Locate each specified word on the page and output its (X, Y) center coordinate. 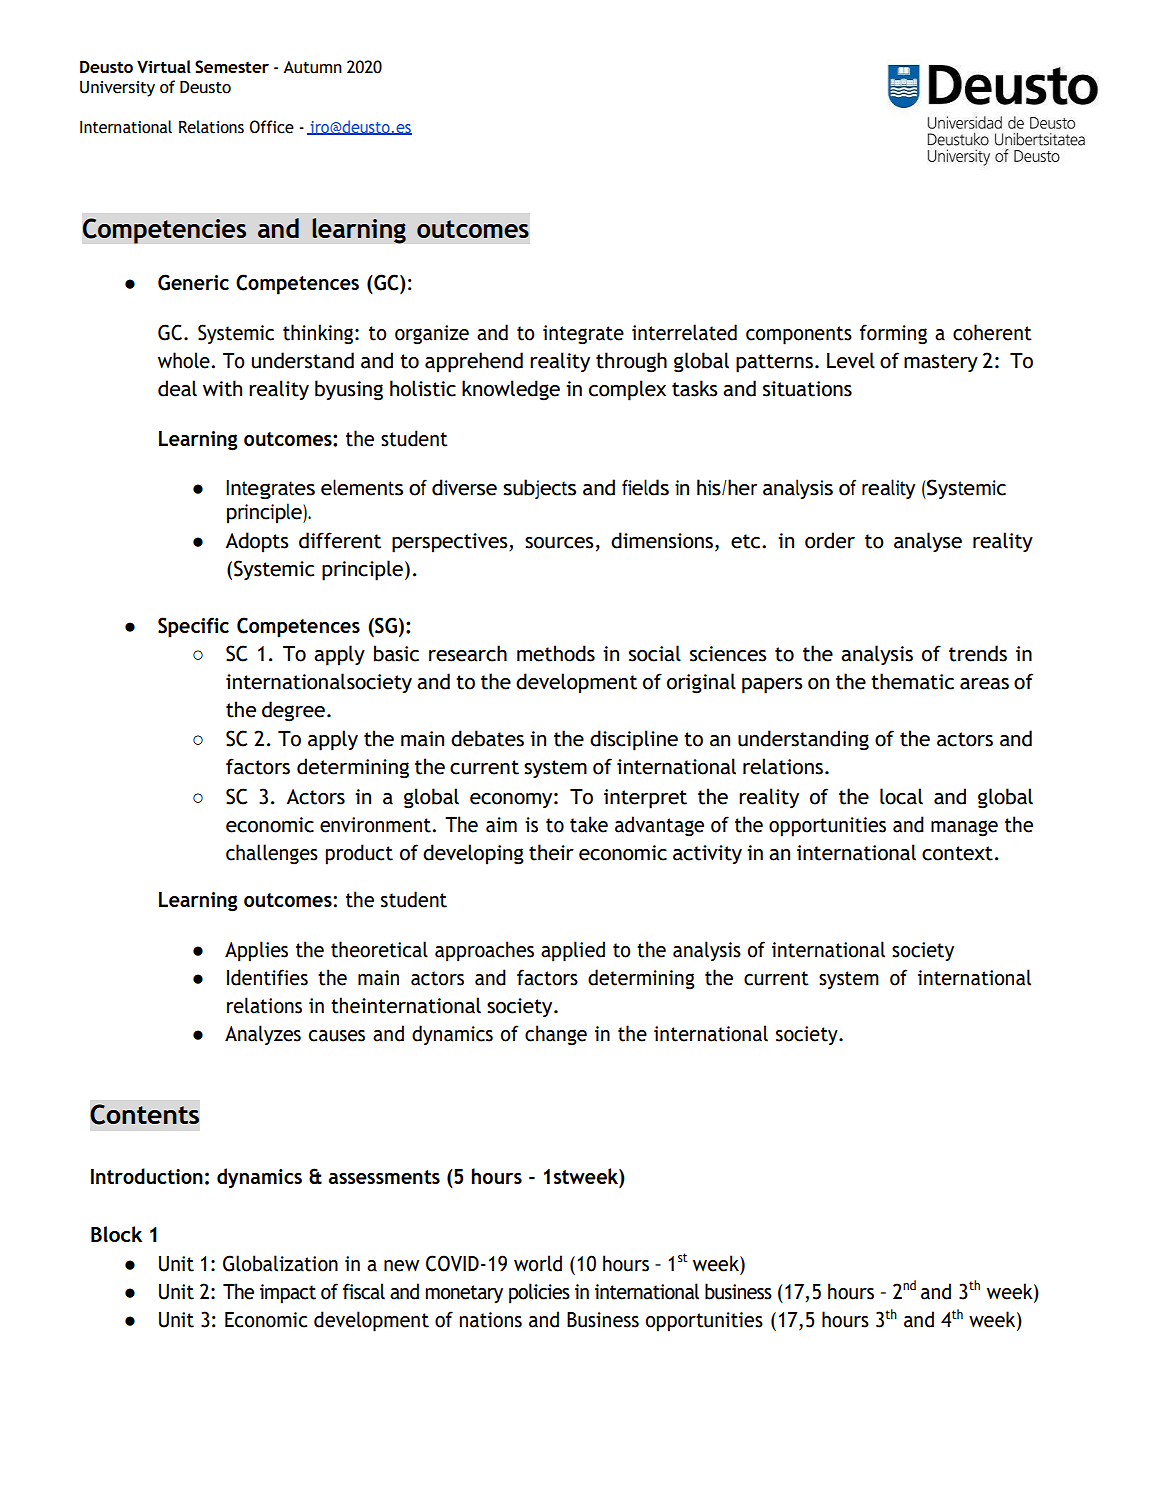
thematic (912, 681)
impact (288, 1294)
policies (539, 1293)
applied (573, 951)
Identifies (267, 977)
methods (556, 653)
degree (293, 711)
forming (893, 334)
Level (851, 360)
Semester (232, 67)
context (957, 853)
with (222, 388)
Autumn (312, 67)
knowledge (511, 390)
